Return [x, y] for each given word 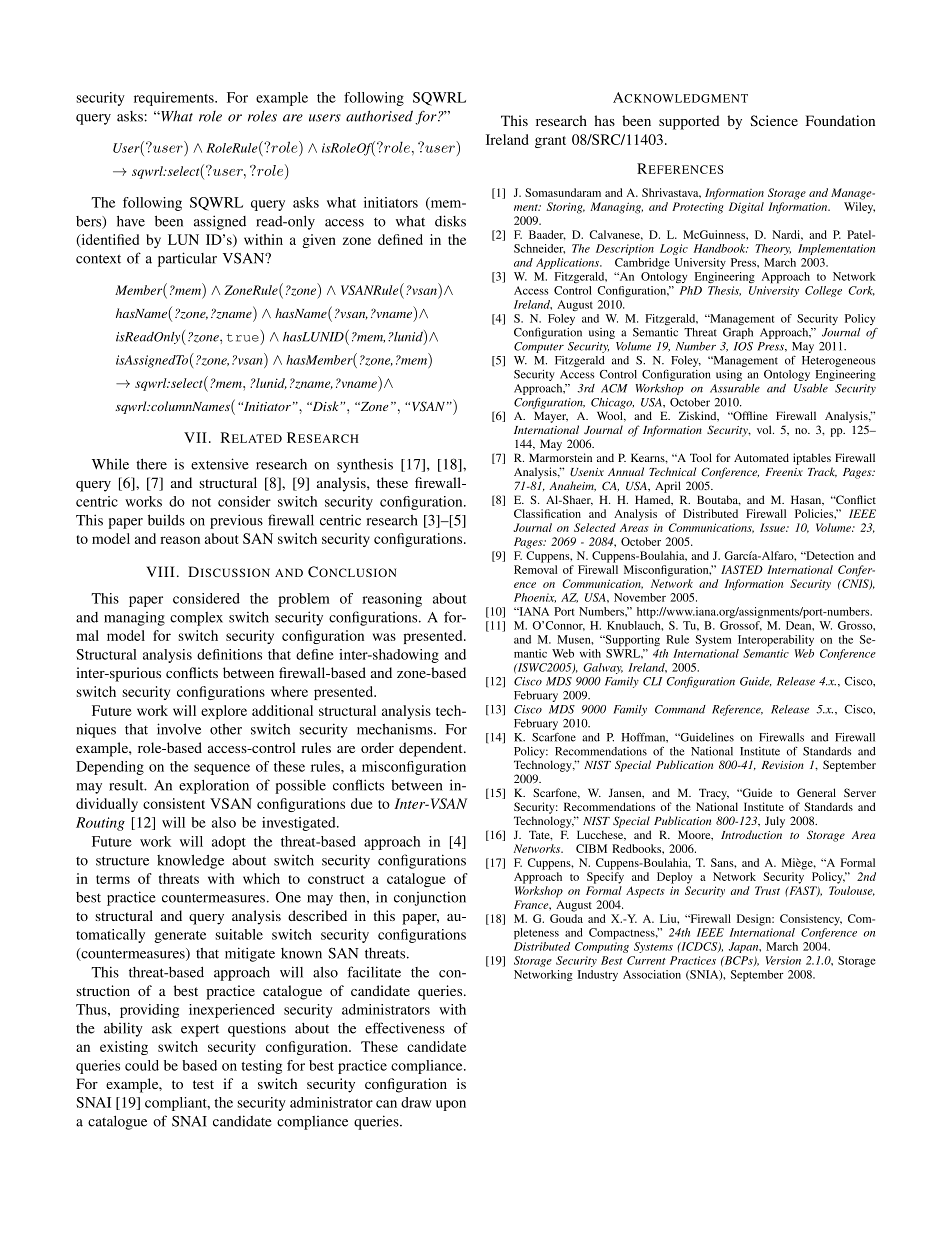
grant [550, 142]
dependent [432, 749]
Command [680, 709]
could [142, 1065]
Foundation [840, 120]
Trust [767, 890]
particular [187, 259]
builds [166, 520]
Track [822, 472]
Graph [738, 333]
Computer [539, 347]
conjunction [430, 898]
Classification [547, 513]
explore [224, 712]
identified [109, 240]
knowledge [190, 861]
